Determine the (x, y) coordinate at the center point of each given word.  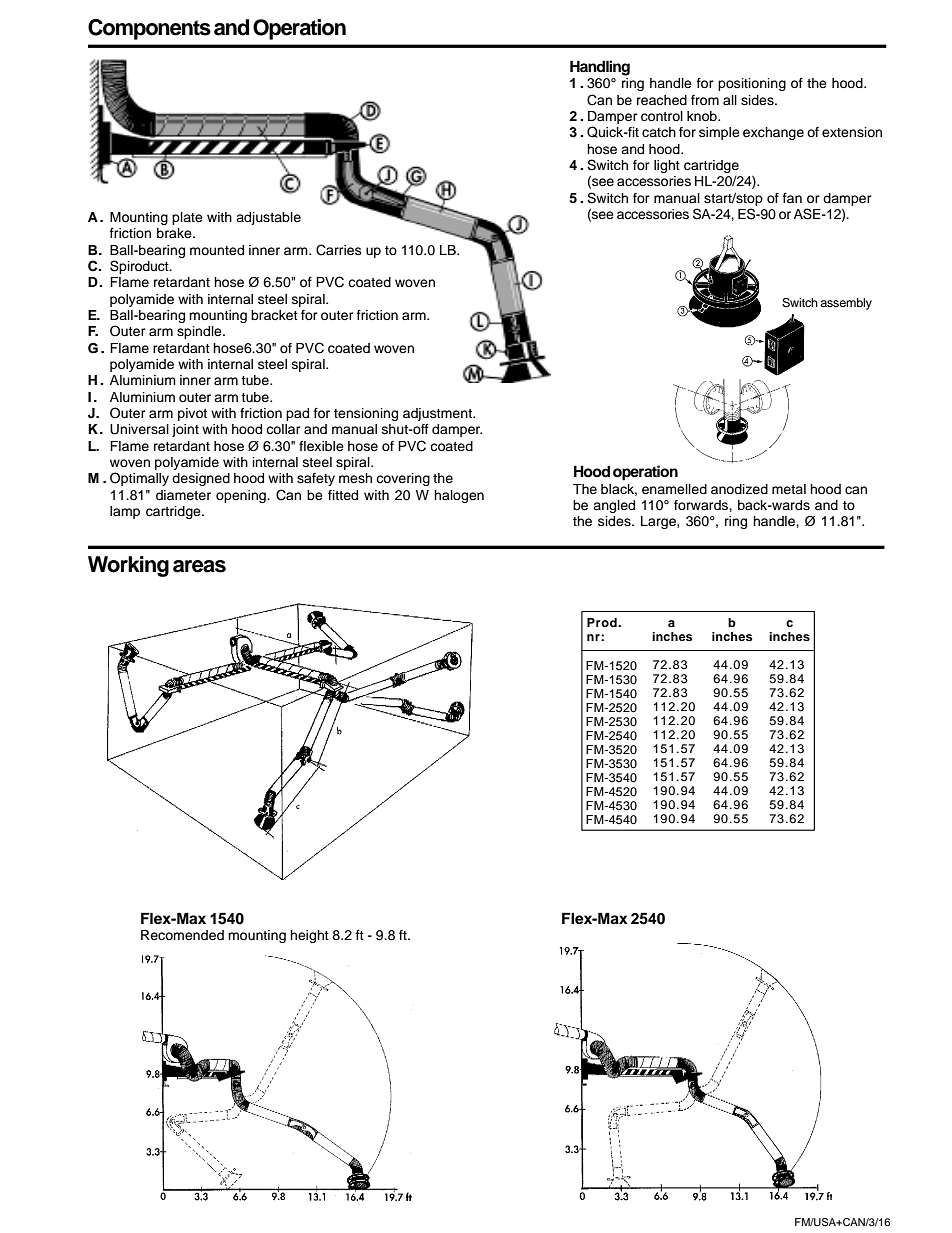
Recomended (182, 935)
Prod (603, 622)
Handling (600, 68)
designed (201, 479)
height (309, 936)
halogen (459, 496)
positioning (752, 84)
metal (789, 489)
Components (149, 29)
